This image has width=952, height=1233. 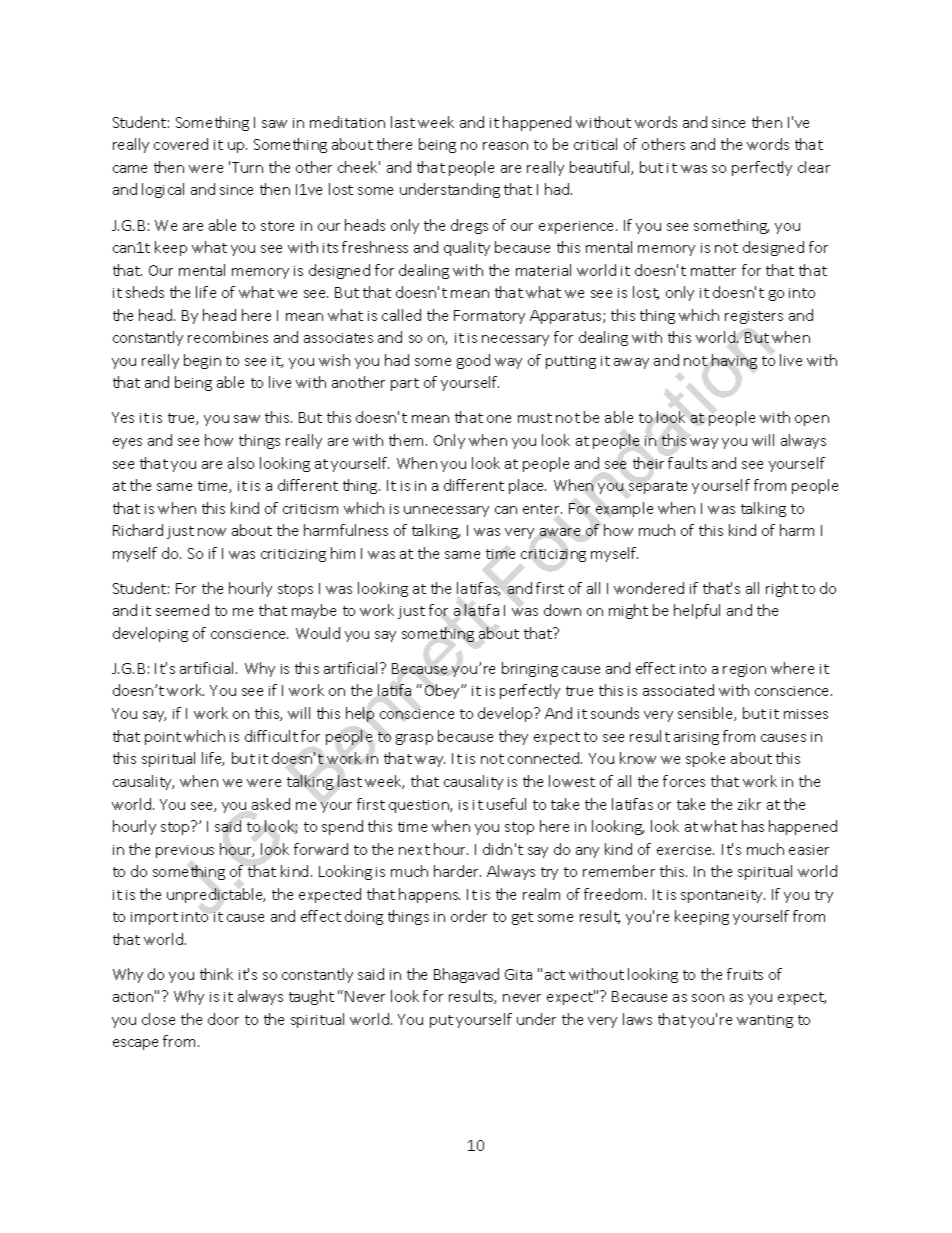 I want to click on Bhagavad, so click(x=466, y=975).
